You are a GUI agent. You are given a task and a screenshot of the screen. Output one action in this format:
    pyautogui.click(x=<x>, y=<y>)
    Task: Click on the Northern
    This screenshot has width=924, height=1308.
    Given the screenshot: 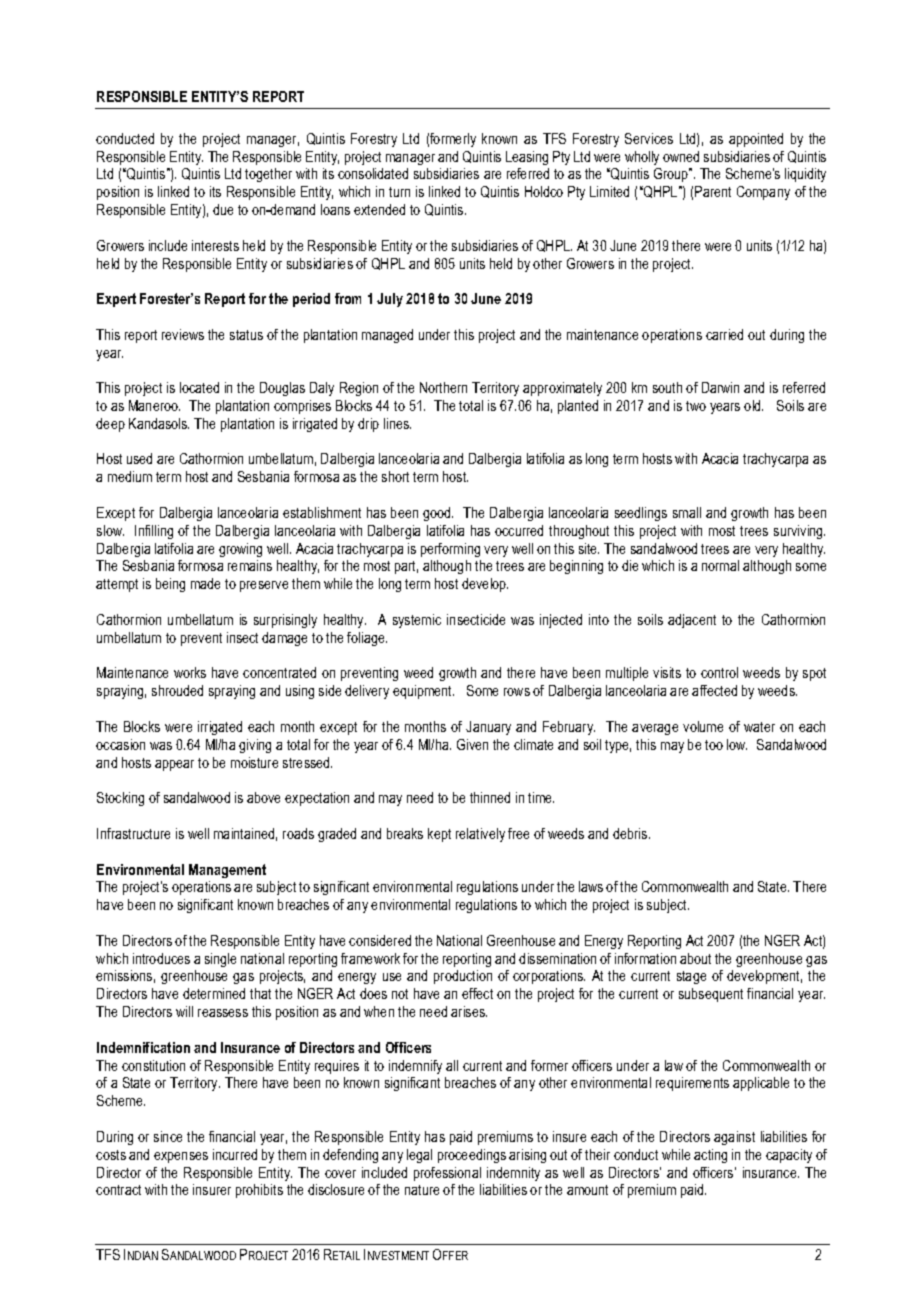 What is the action you would take?
    pyautogui.click(x=443, y=387)
